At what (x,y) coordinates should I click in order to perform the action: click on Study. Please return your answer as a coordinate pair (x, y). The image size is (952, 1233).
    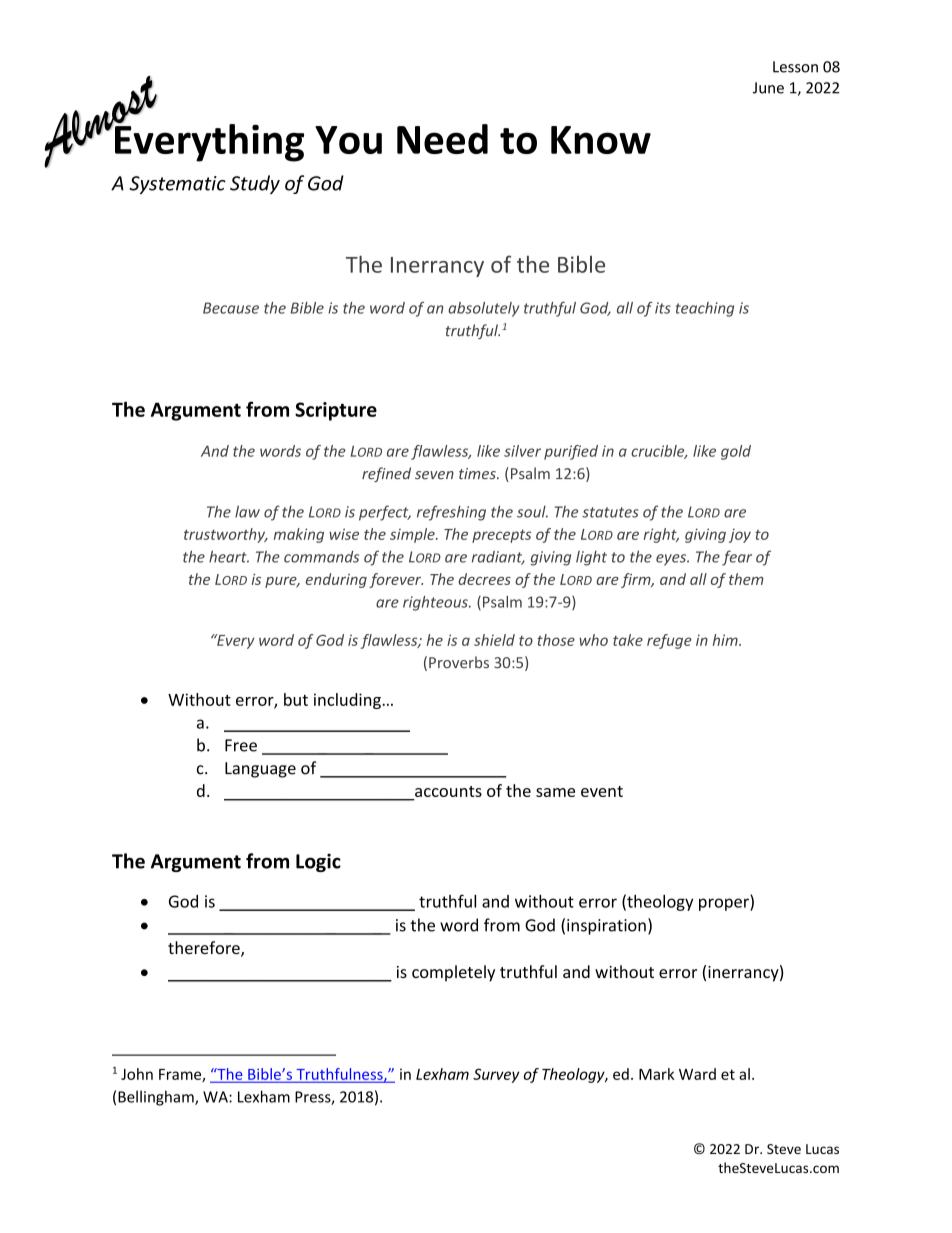
    Looking at the image, I should click on (255, 184).
